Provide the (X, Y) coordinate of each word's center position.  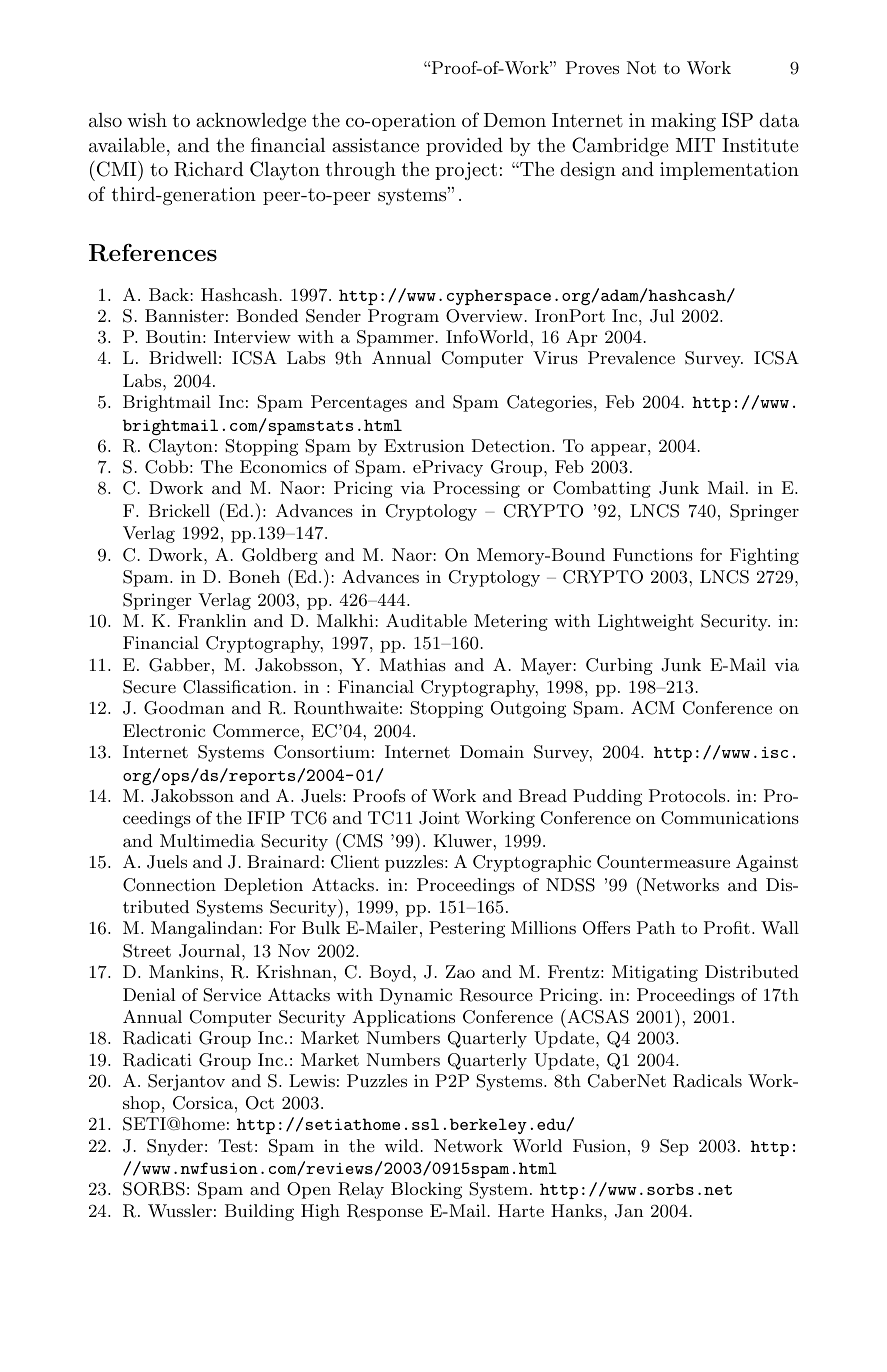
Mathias (413, 664)
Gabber (179, 665)
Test (235, 1145)
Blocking (426, 1190)
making (683, 122)
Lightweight (646, 622)
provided (464, 146)
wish (147, 120)
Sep (674, 1147)
